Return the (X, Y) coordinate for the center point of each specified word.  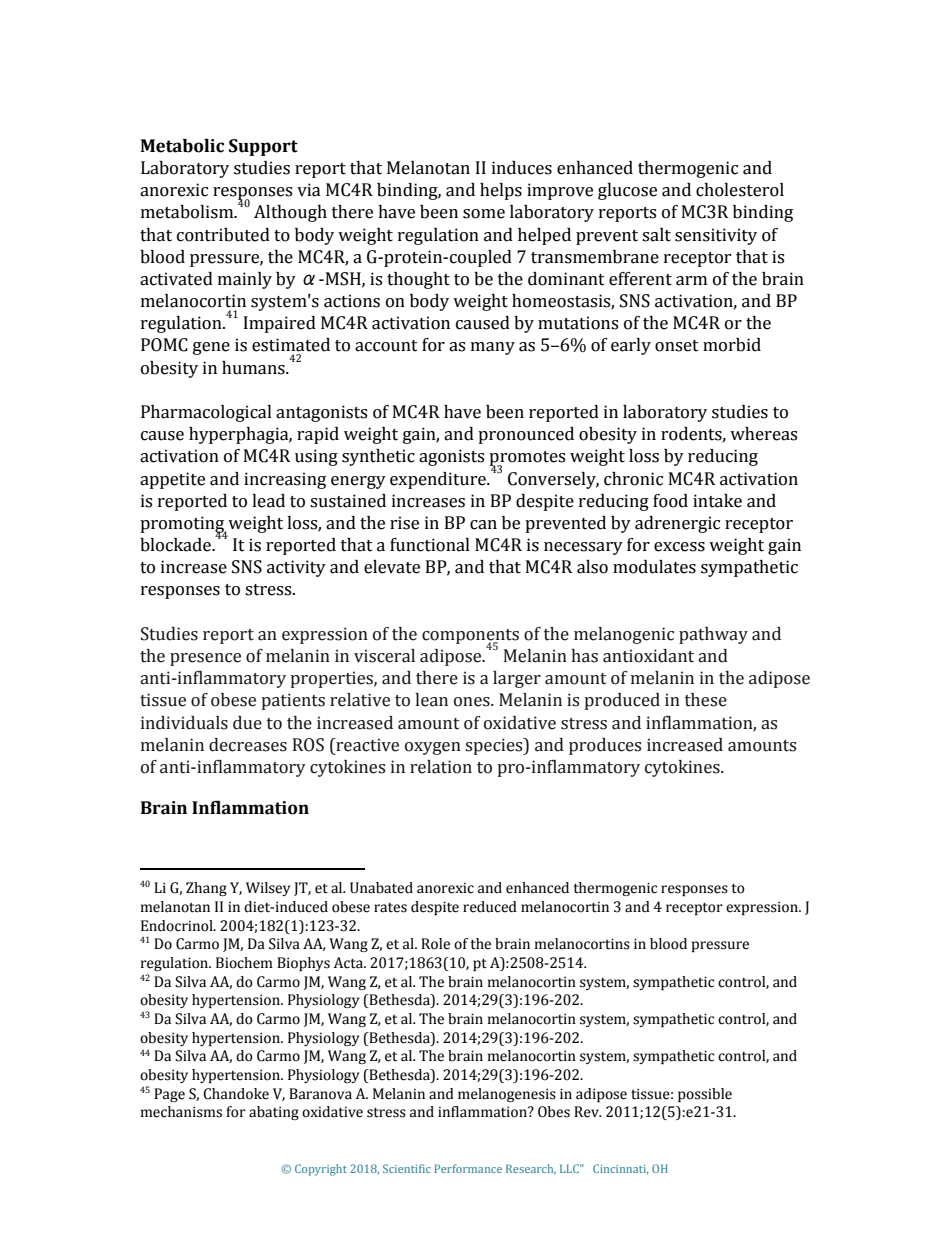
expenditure (439, 480)
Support (263, 147)
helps (501, 191)
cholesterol (740, 190)
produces (605, 746)
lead (268, 501)
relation (441, 767)
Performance (468, 1168)
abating (274, 1113)
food (670, 501)
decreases (248, 745)
